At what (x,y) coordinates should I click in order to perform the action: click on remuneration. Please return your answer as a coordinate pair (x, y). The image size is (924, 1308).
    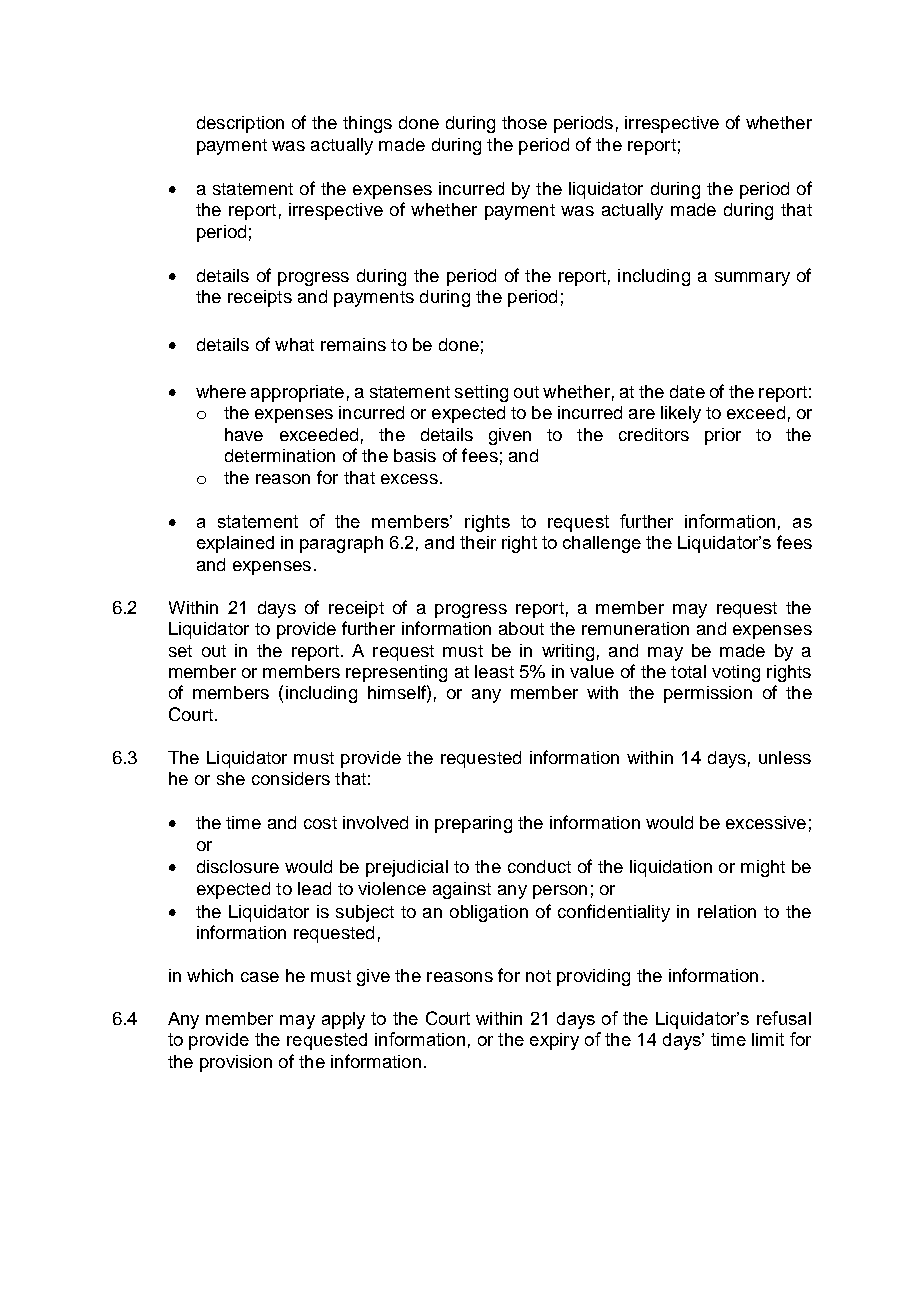
    Looking at the image, I should click on (635, 628).
